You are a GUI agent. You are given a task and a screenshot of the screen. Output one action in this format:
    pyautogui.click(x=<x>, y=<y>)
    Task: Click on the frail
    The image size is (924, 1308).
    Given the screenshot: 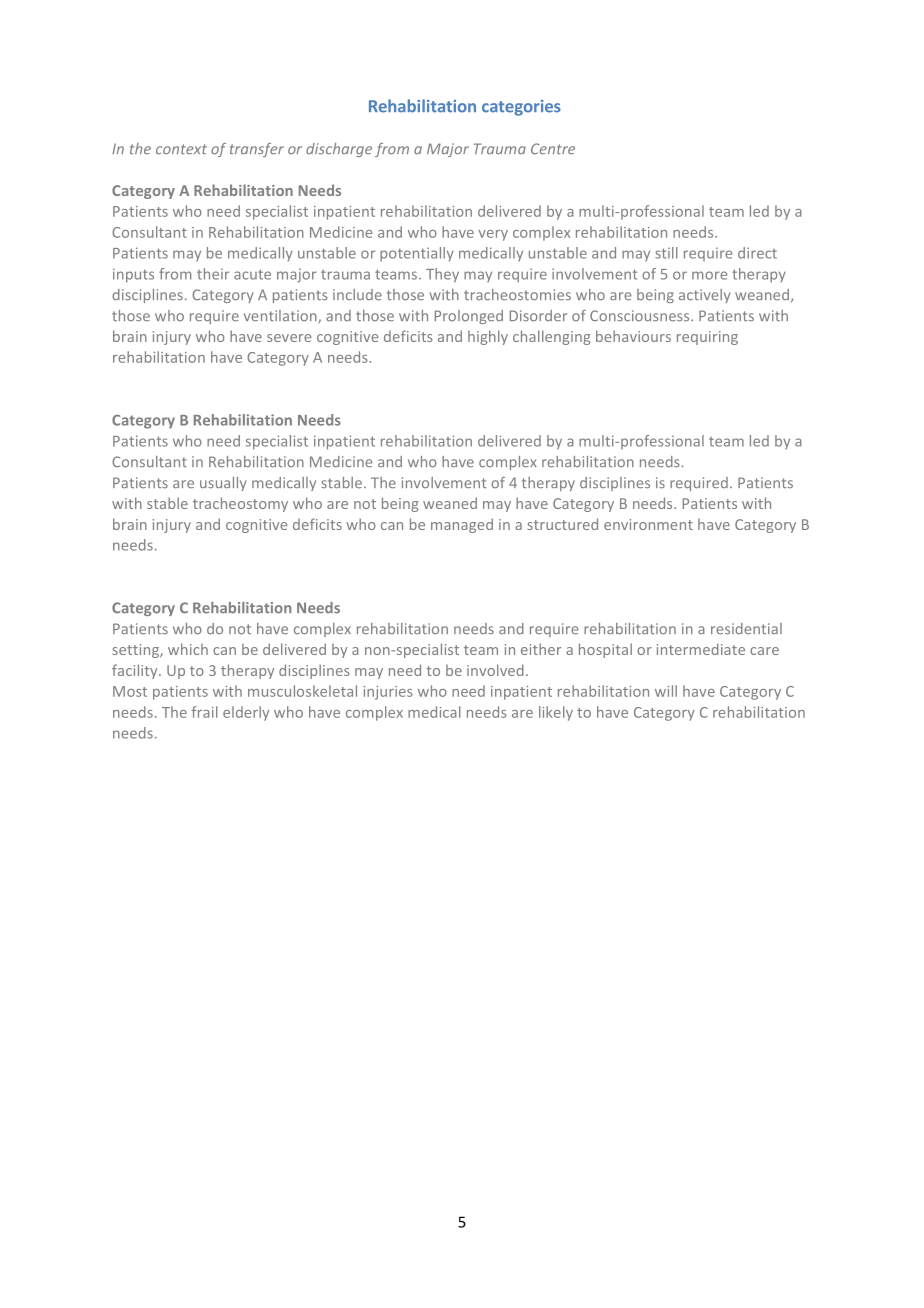 What is the action you would take?
    pyautogui.click(x=204, y=712)
